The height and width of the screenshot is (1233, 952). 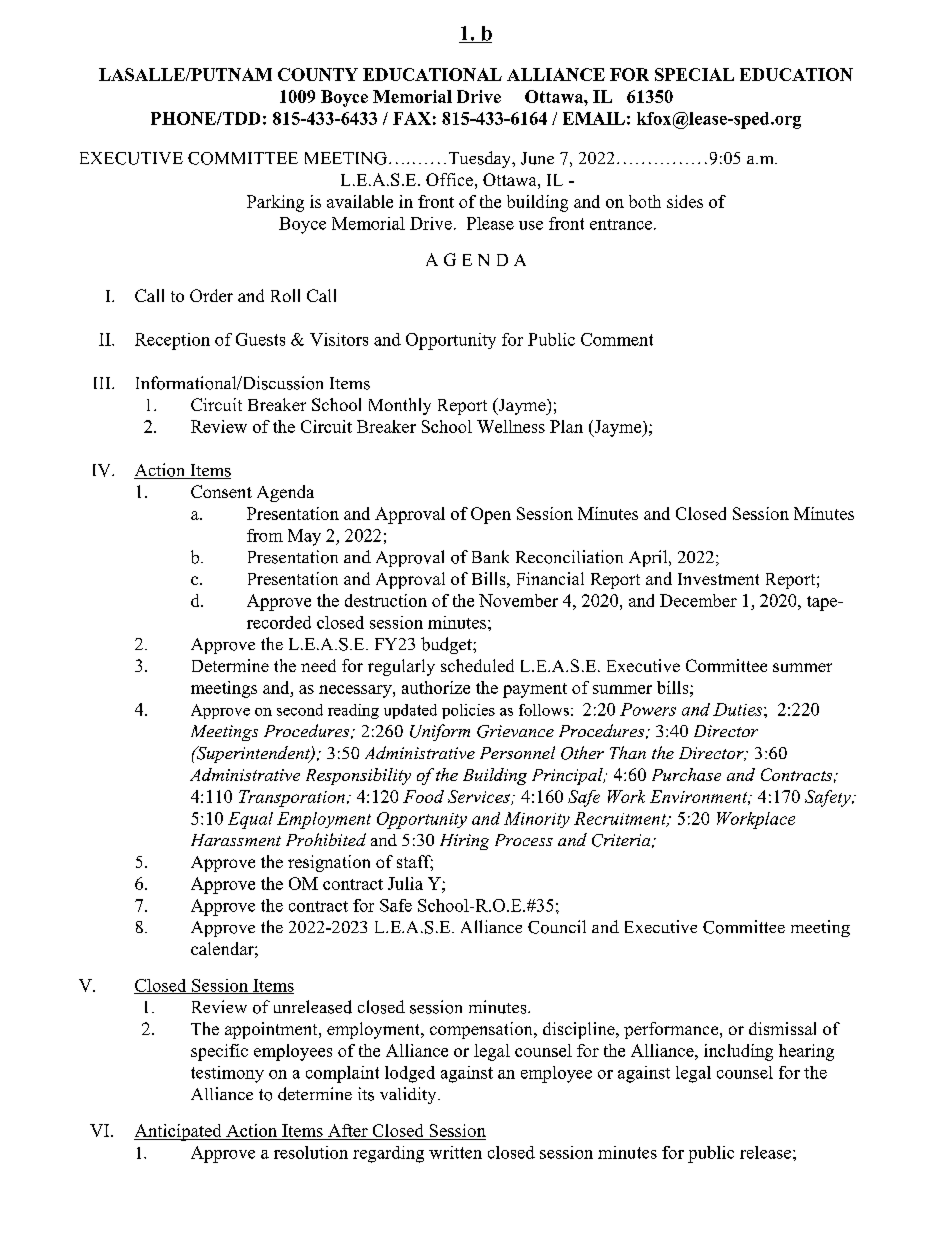 I want to click on SPECIAL, so click(x=694, y=74).
